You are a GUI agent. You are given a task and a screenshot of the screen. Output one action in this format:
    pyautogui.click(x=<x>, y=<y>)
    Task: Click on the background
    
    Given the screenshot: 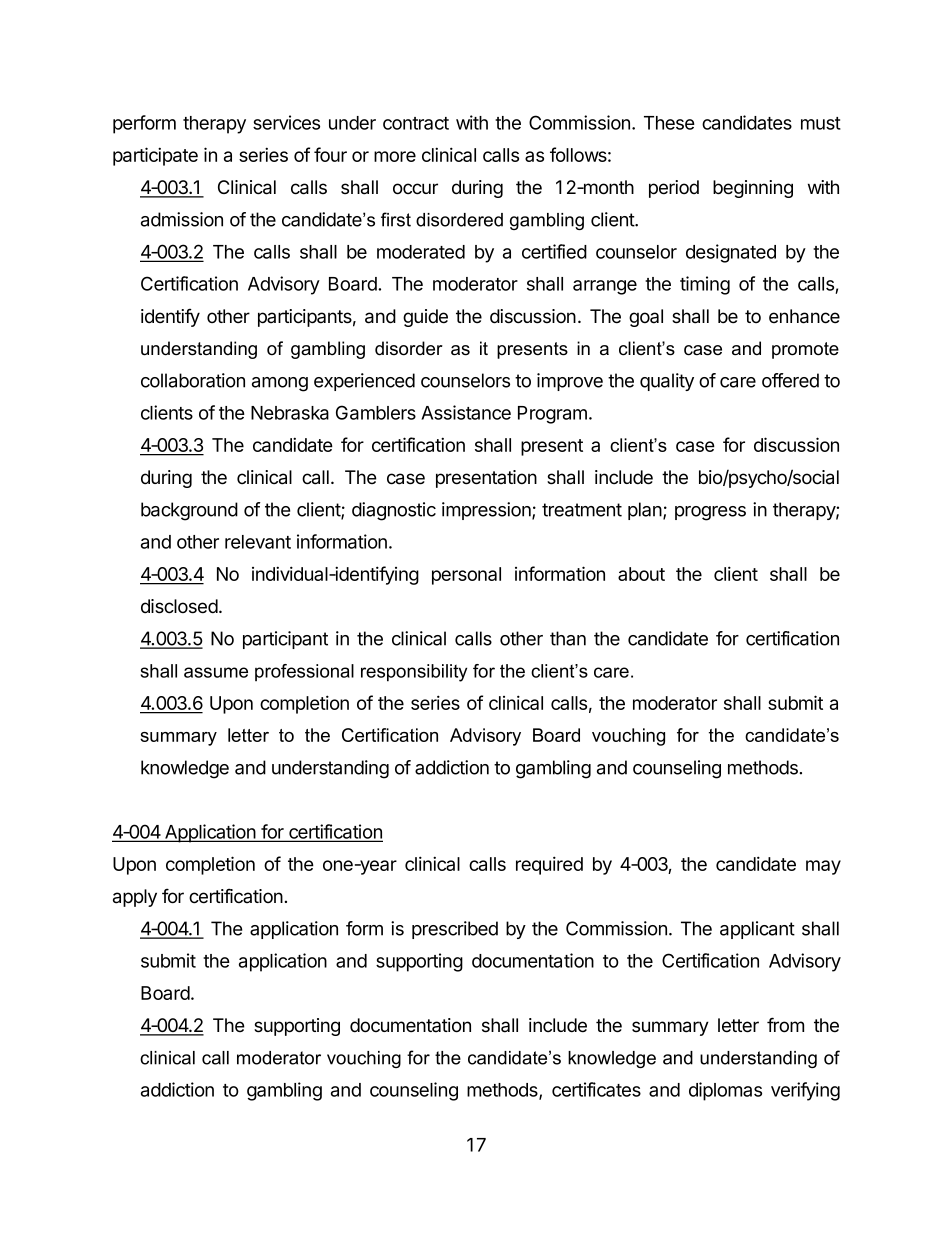 What is the action you would take?
    pyautogui.click(x=189, y=511)
